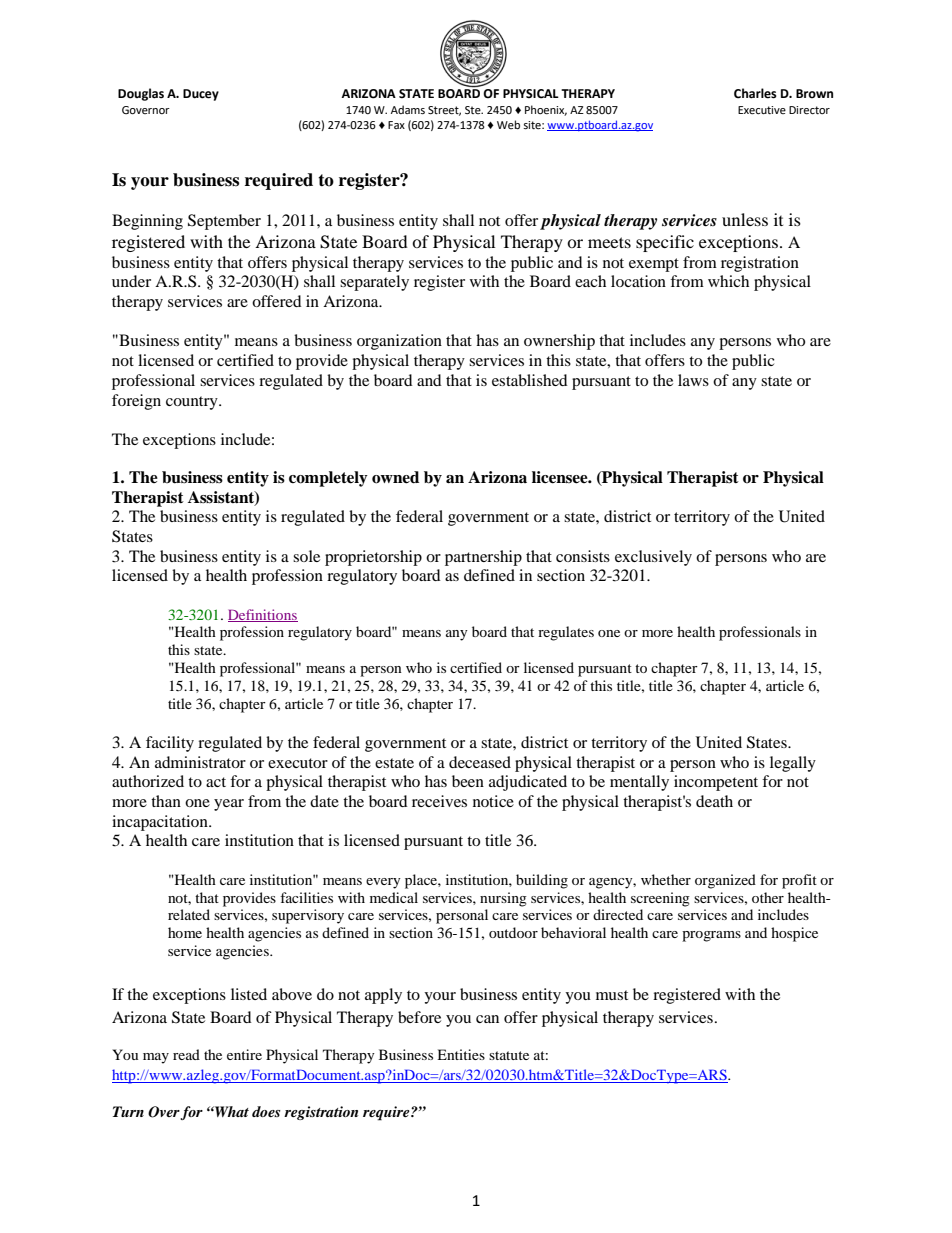 The width and height of the screenshot is (952, 1233). Describe the element at coordinates (186, 1054) in the screenshot. I see `read` at that location.
